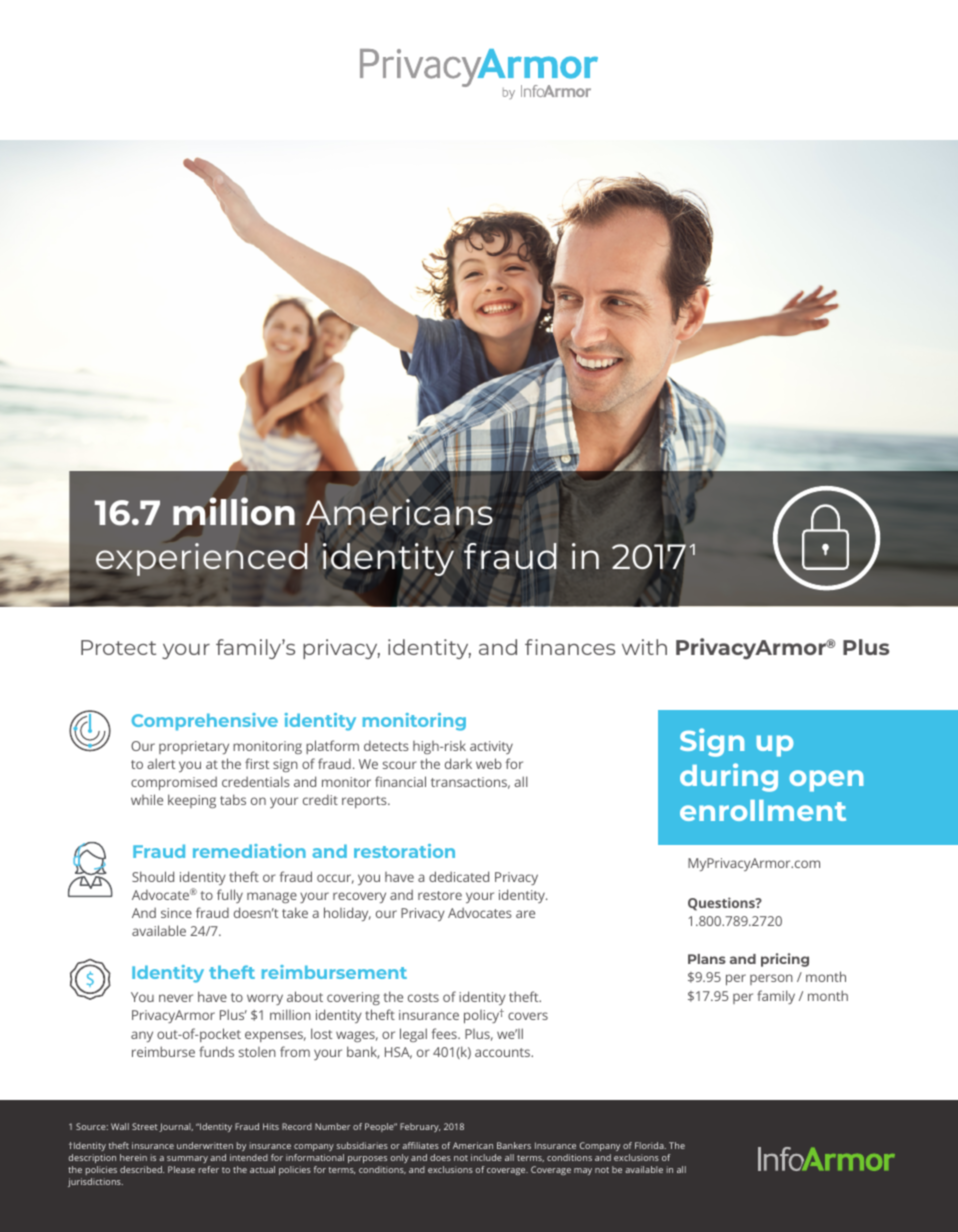  Describe the element at coordinates (486, 1157) in the page. I see `include` at that location.
